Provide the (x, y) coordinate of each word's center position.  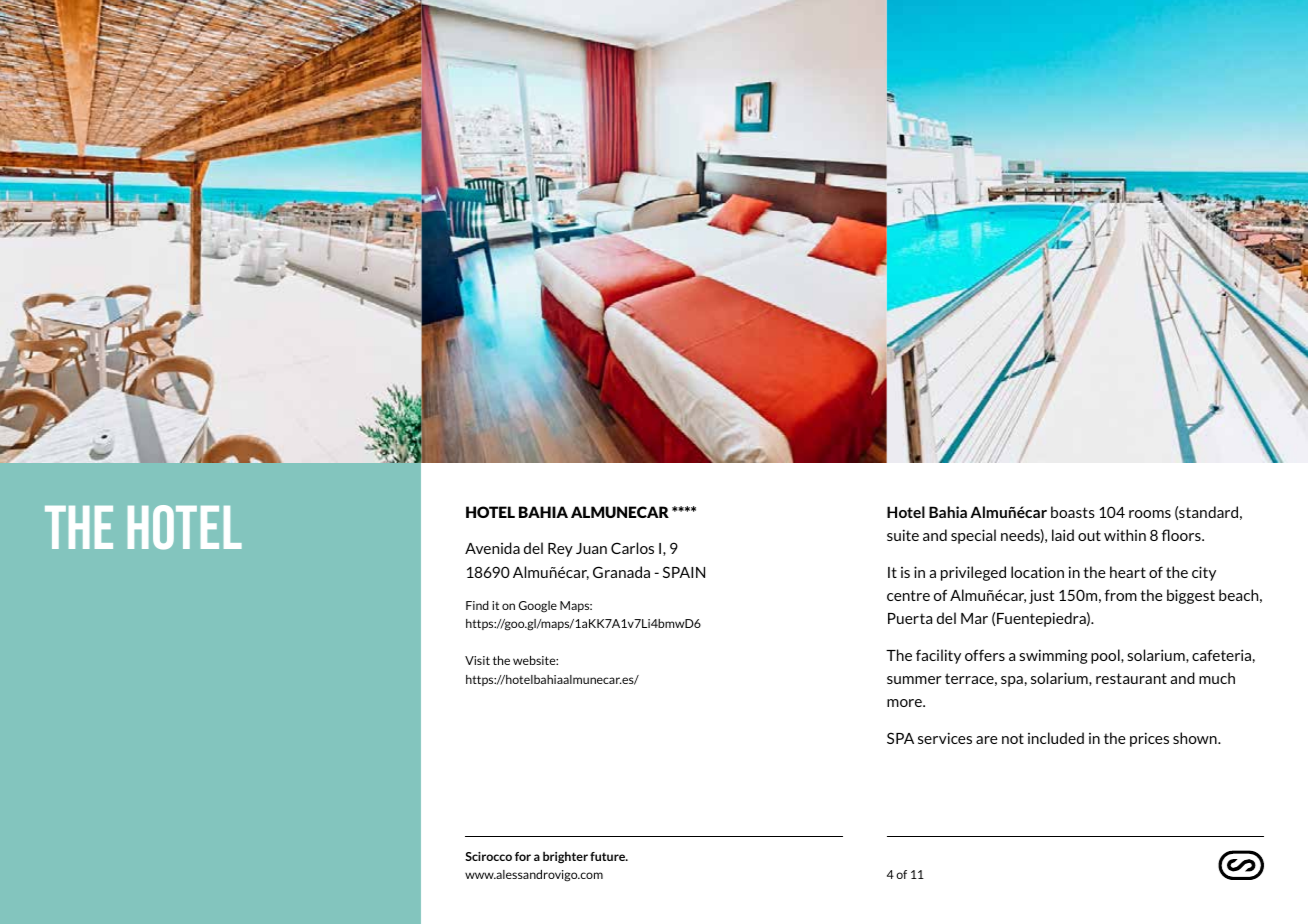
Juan (591, 548)
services (945, 738)
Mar (974, 618)
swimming (1053, 656)
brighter (565, 857)
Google (538, 607)
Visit (477, 660)
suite (903, 535)
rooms (1150, 514)
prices (1149, 739)
